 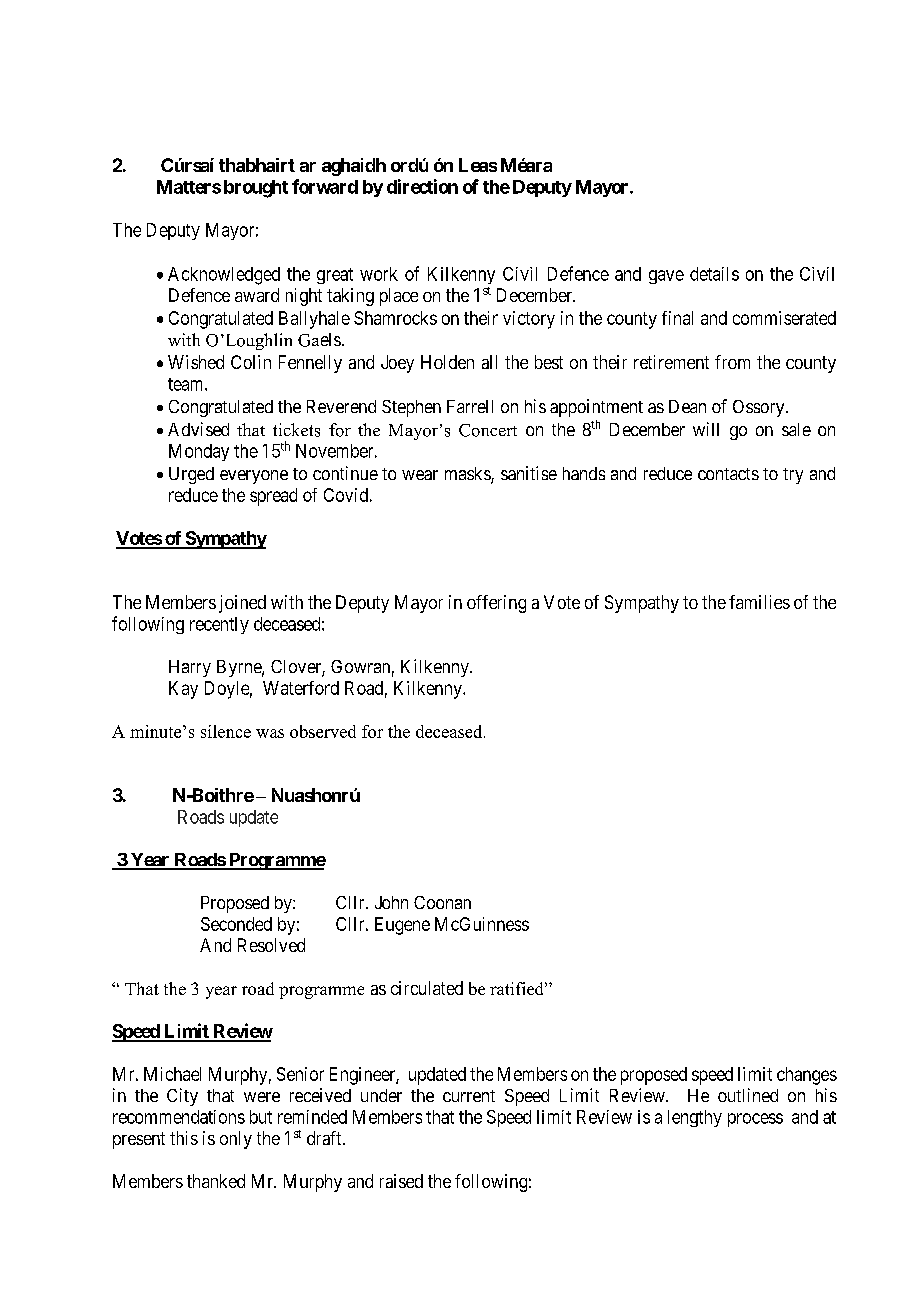 I want to click on families, so click(x=759, y=602).
